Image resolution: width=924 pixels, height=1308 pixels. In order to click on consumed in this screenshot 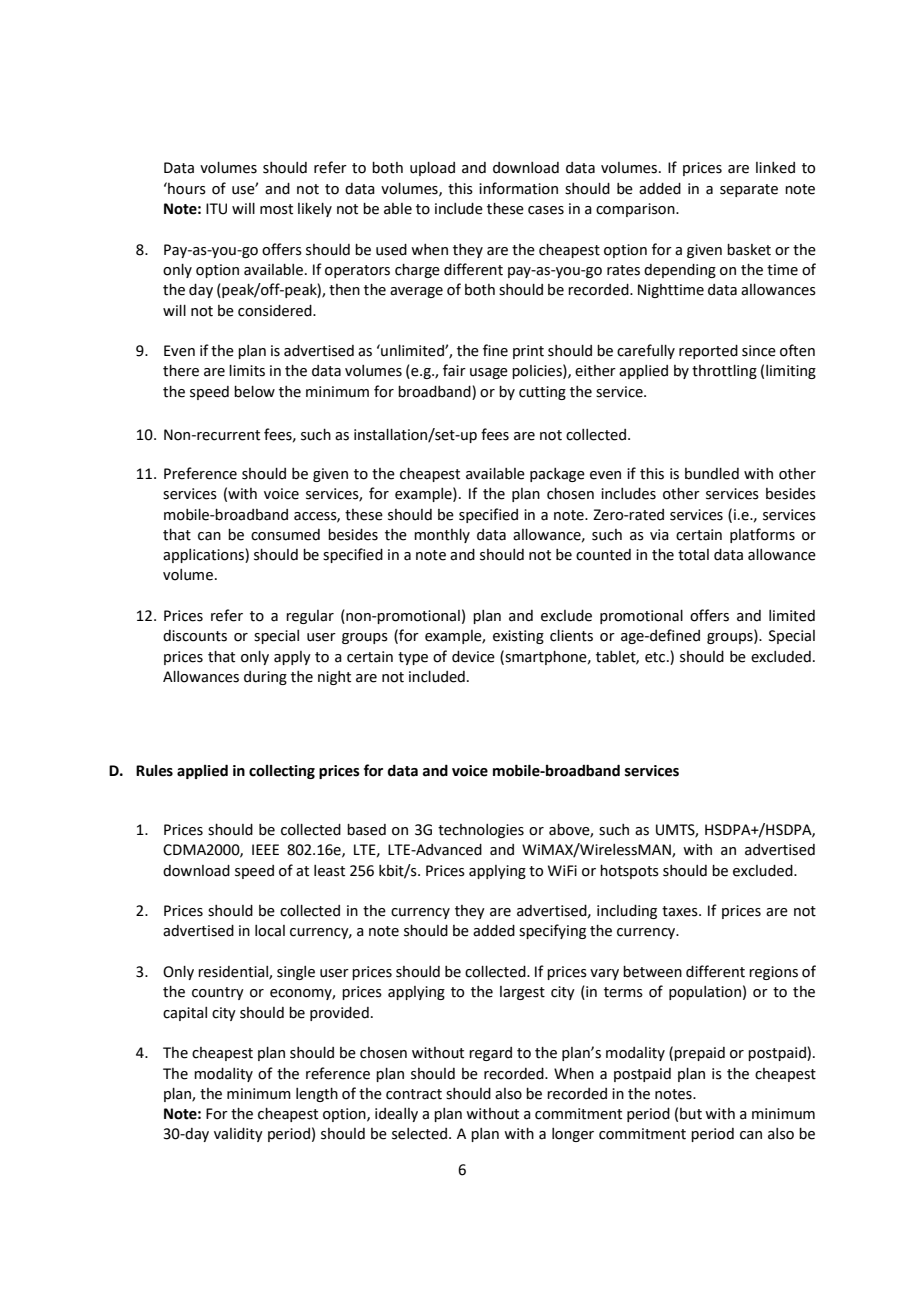, I will do `click(285, 535)`.
